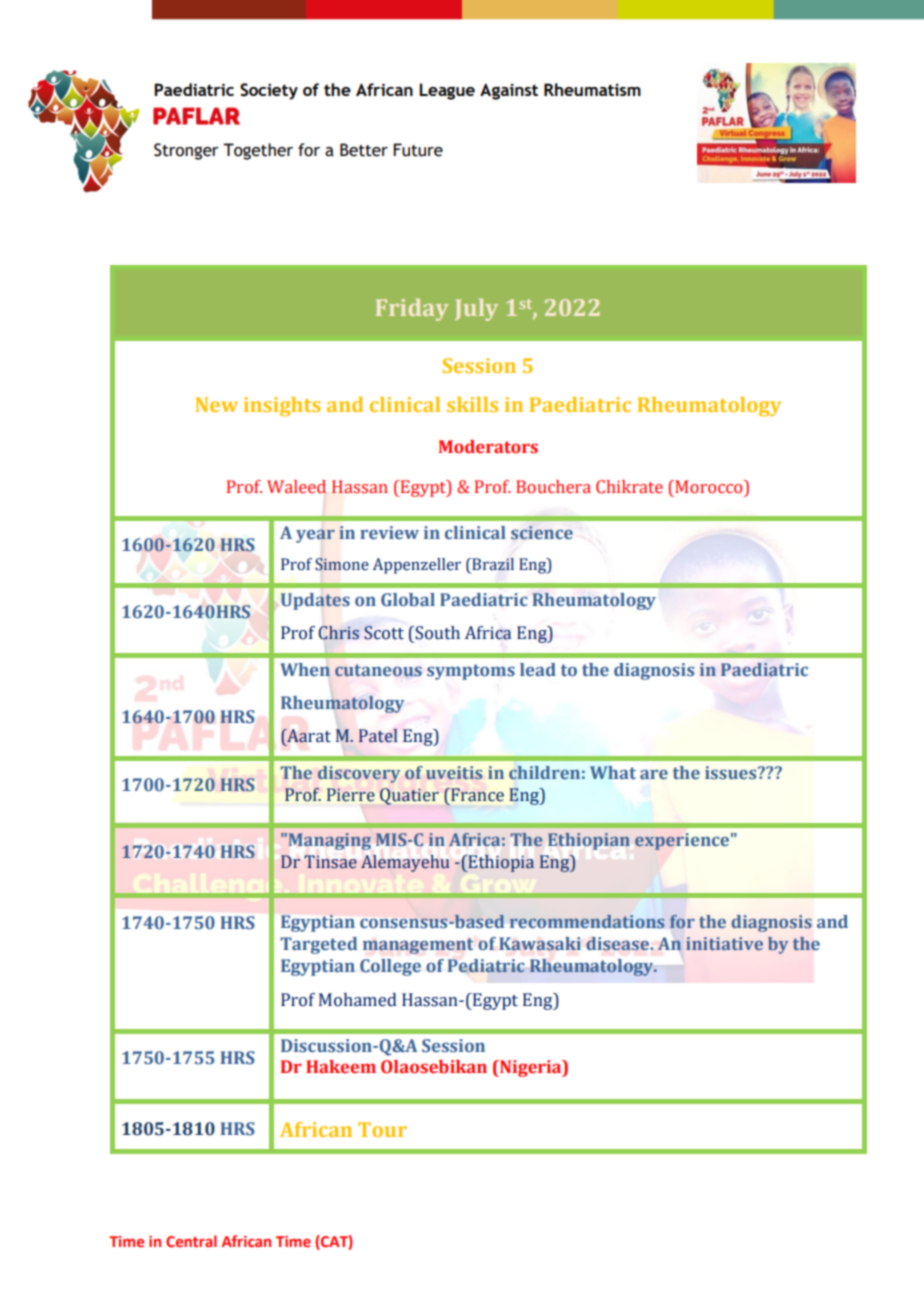  Describe the element at coordinates (258, 151) in the screenshot. I see `Together` at that location.
